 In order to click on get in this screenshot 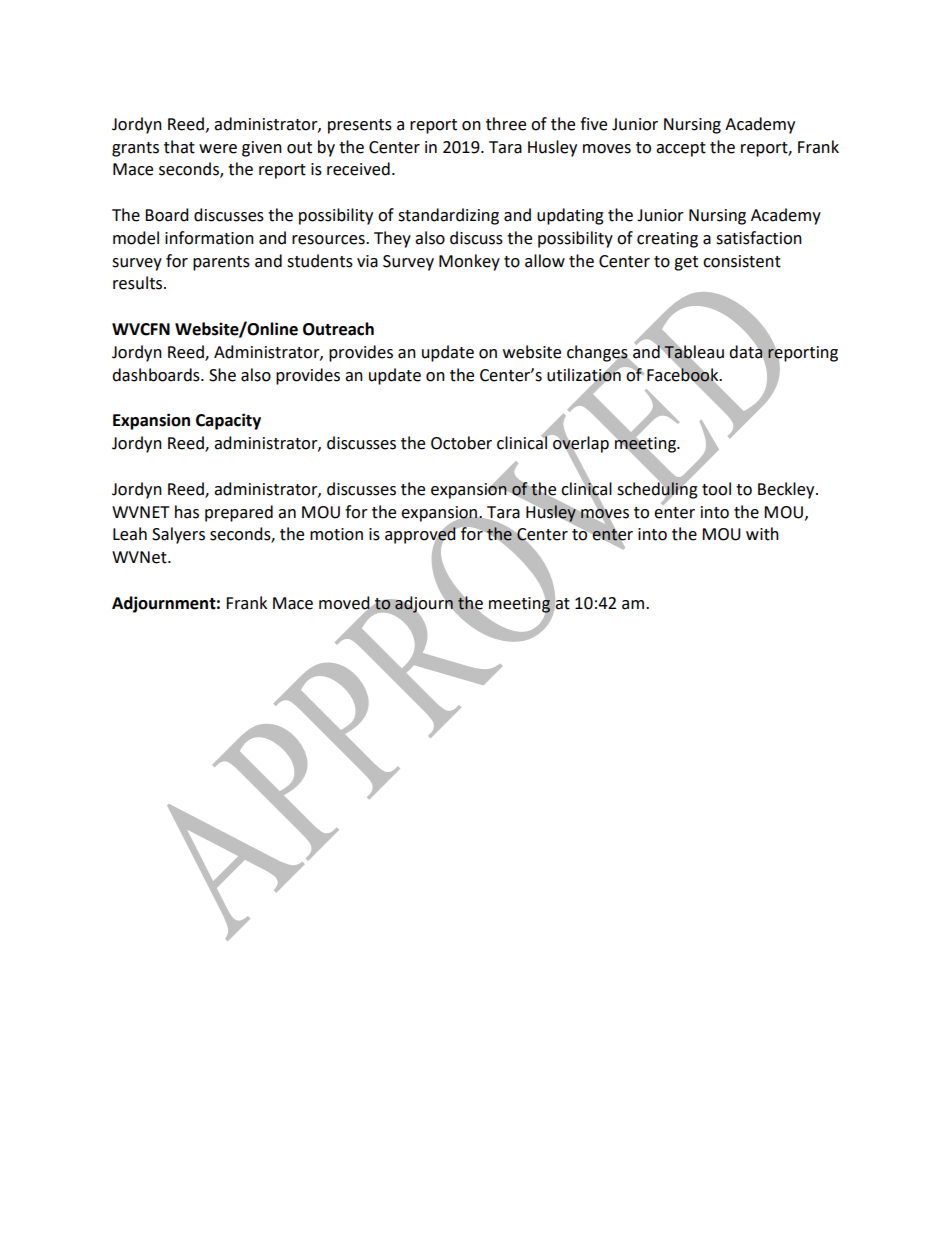, I will do `click(686, 263)`.
